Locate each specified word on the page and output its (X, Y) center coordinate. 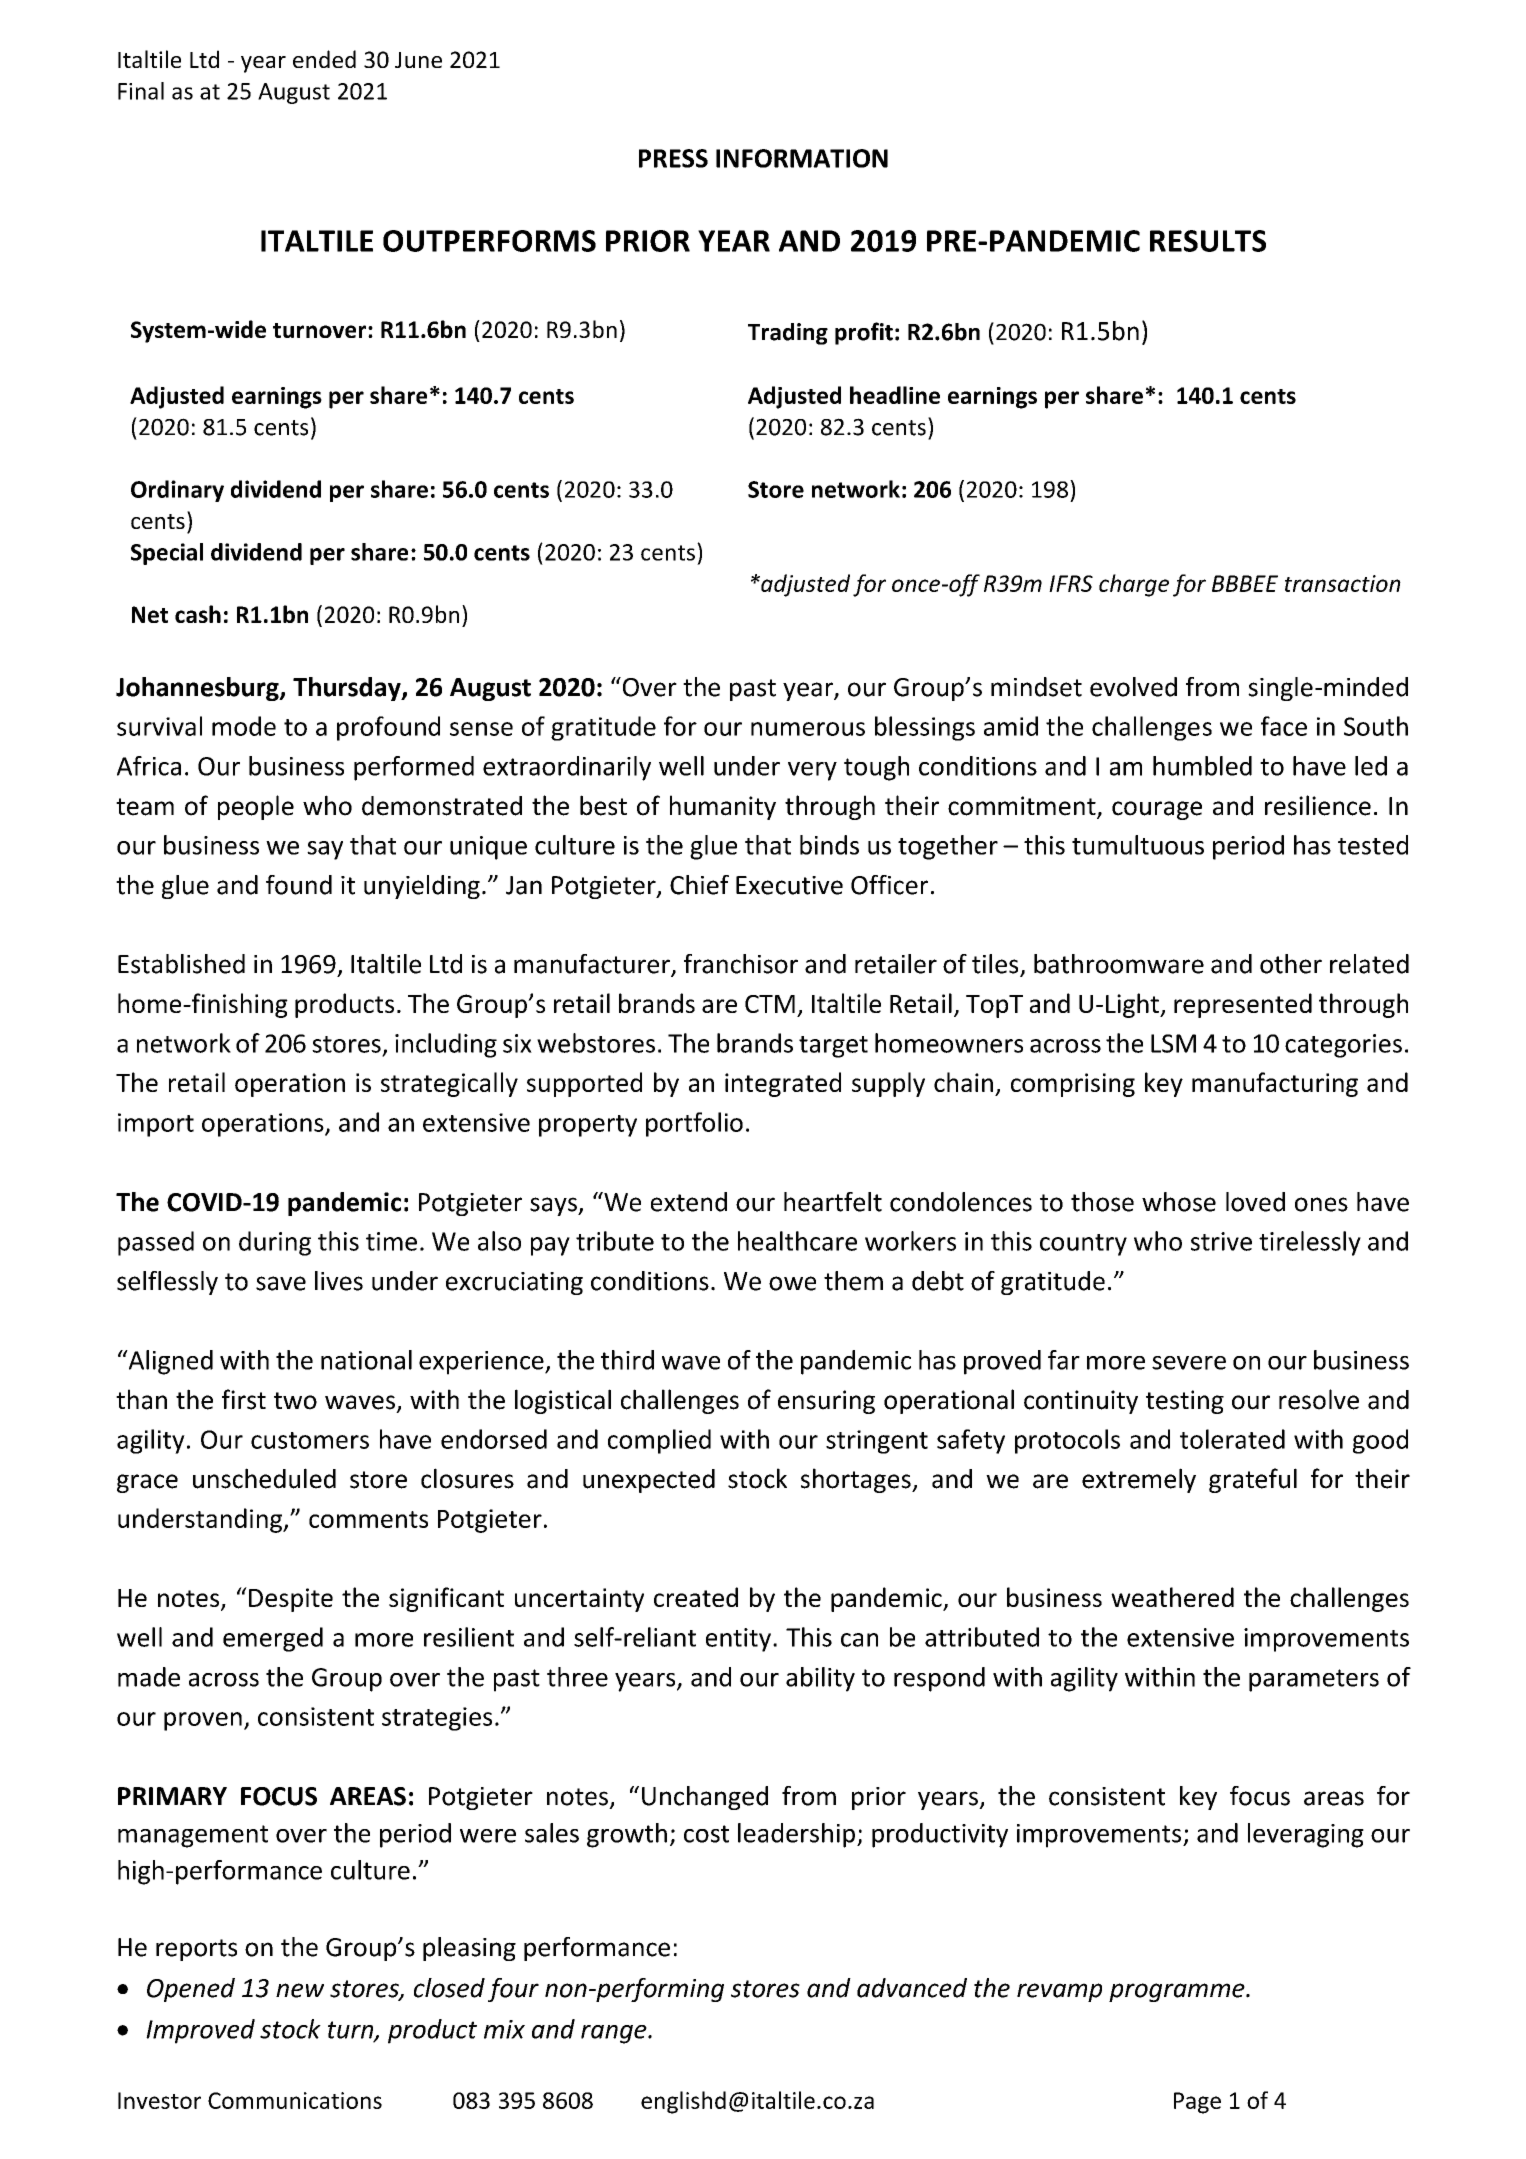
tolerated (1232, 1439)
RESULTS (1208, 241)
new (300, 1990)
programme (1178, 1992)
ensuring (826, 1402)
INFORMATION (802, 158)
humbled (1202, 766)
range (615, 2034)
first (244, 1399)
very (812, 771)
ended (324, 59)
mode (244, 726)
